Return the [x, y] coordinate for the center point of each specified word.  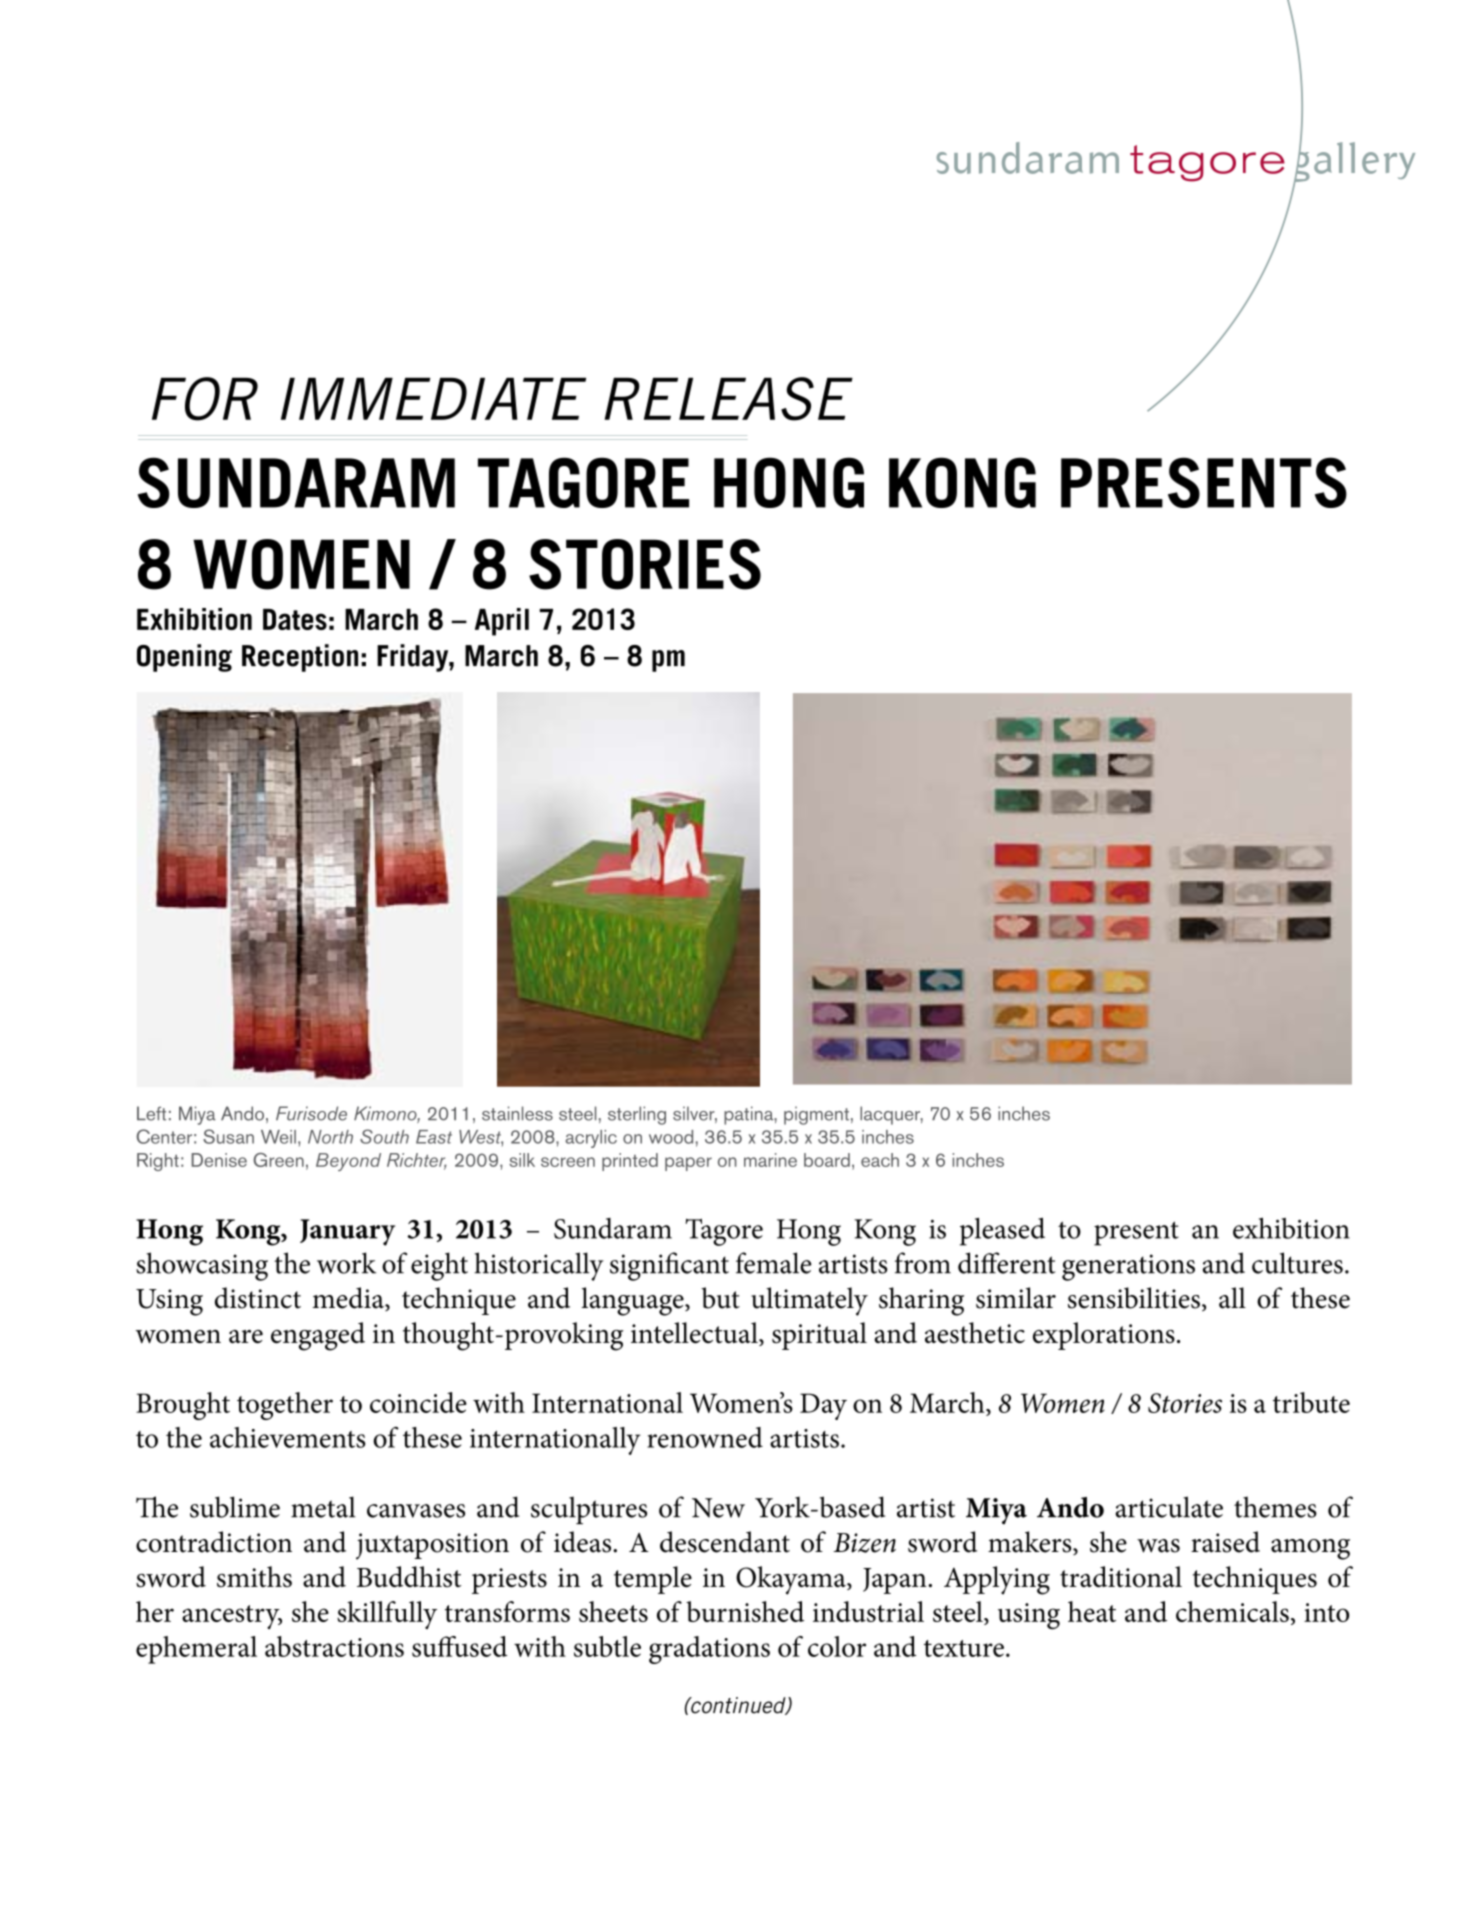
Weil [278, 1137]
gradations [709, 1650]
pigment [816, 1115]
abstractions [334, 1646]
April [502, 622]
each [880, 1160]
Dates [295, 619]
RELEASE [728, 399]
